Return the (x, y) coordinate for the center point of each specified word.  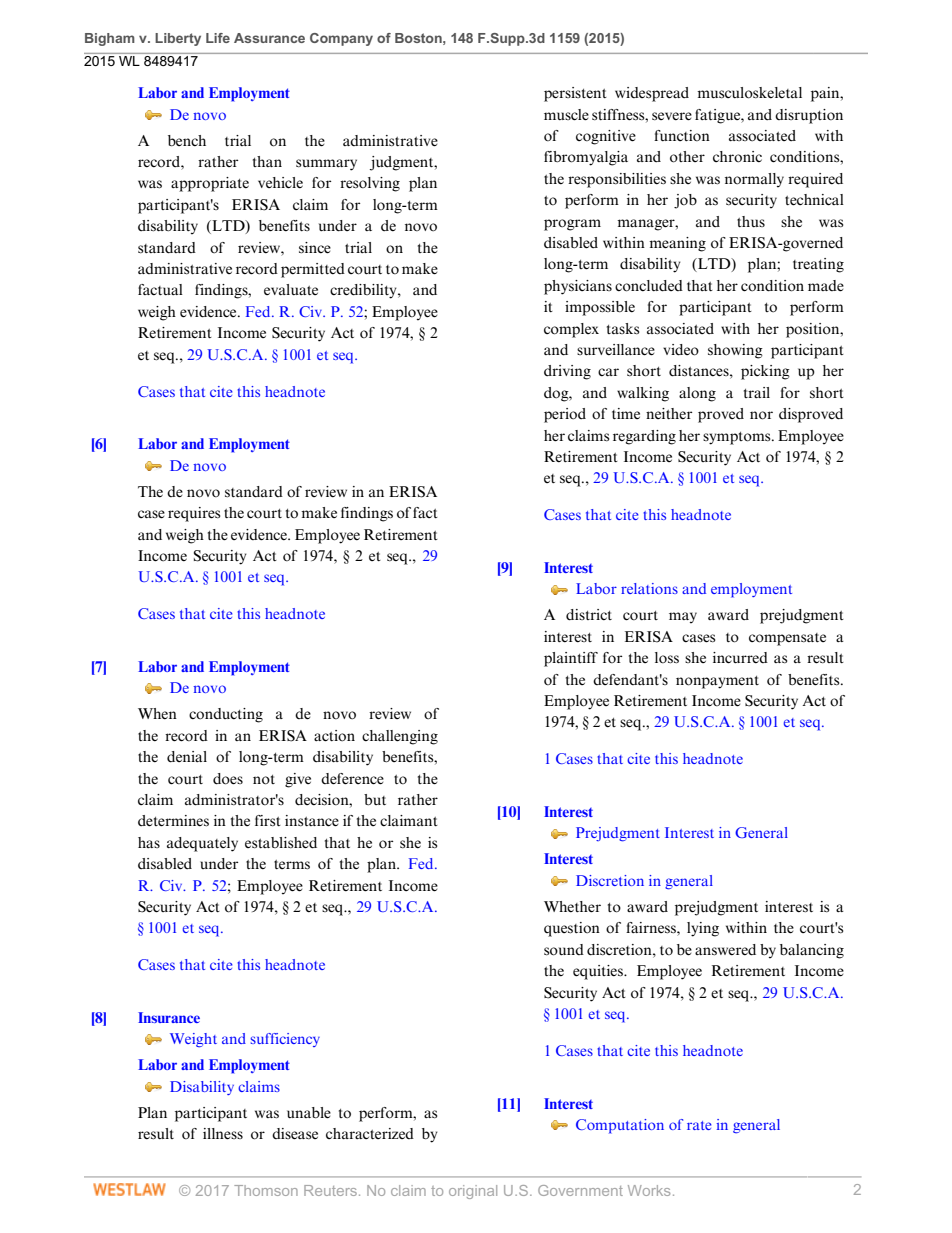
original (473, 1192)
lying (703, 929)
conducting (226, 715)
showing (735, 351)
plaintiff (571, 659)
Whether (572, 907)
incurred (740, 658)
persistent (575, 94)
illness (223, 1134)
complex (571, 330)
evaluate (291, 289)
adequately (202, 844)
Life (218, 38)
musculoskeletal (749, 93)
